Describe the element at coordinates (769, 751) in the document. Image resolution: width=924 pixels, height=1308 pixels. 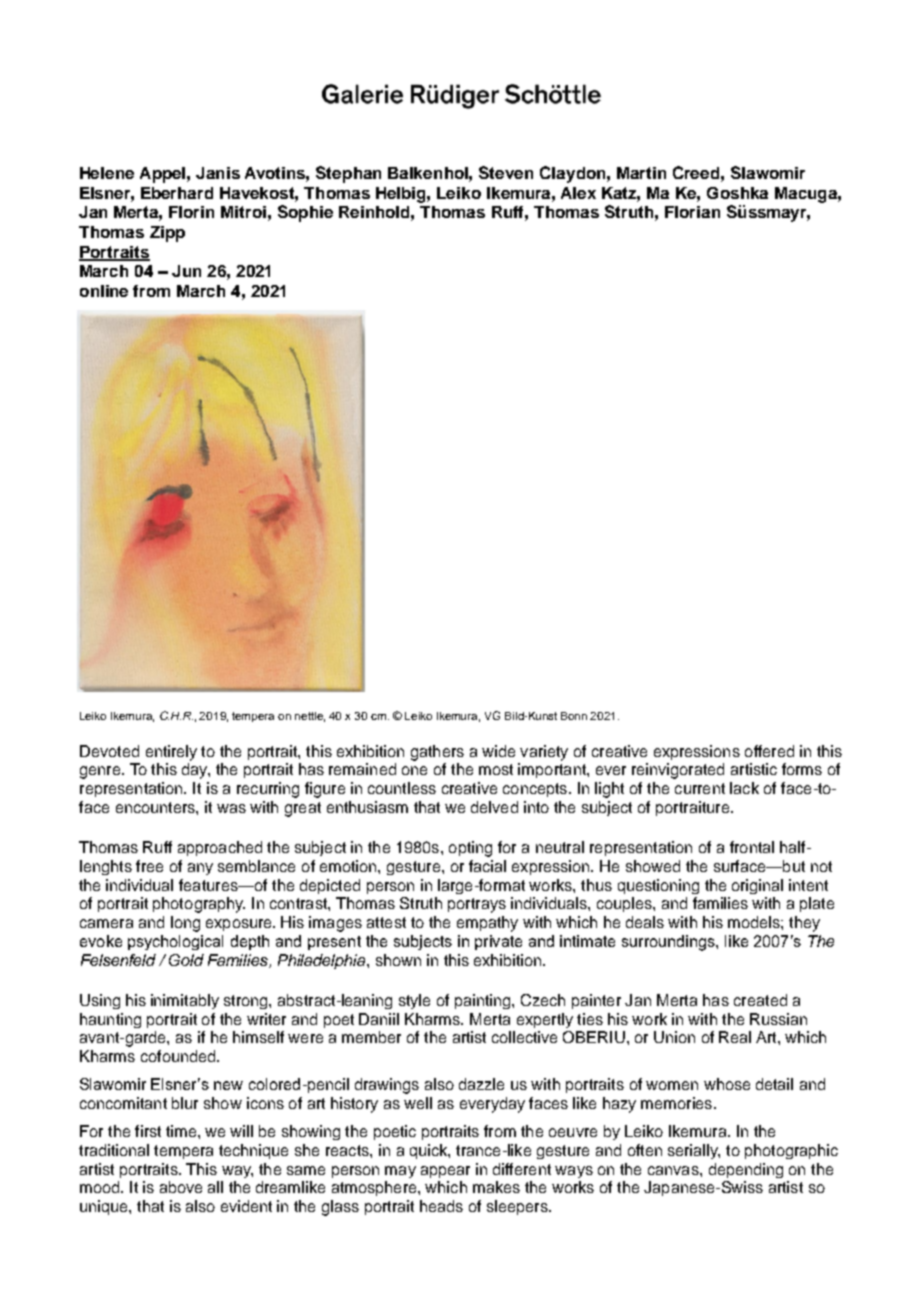
I see `offered` at that location.
